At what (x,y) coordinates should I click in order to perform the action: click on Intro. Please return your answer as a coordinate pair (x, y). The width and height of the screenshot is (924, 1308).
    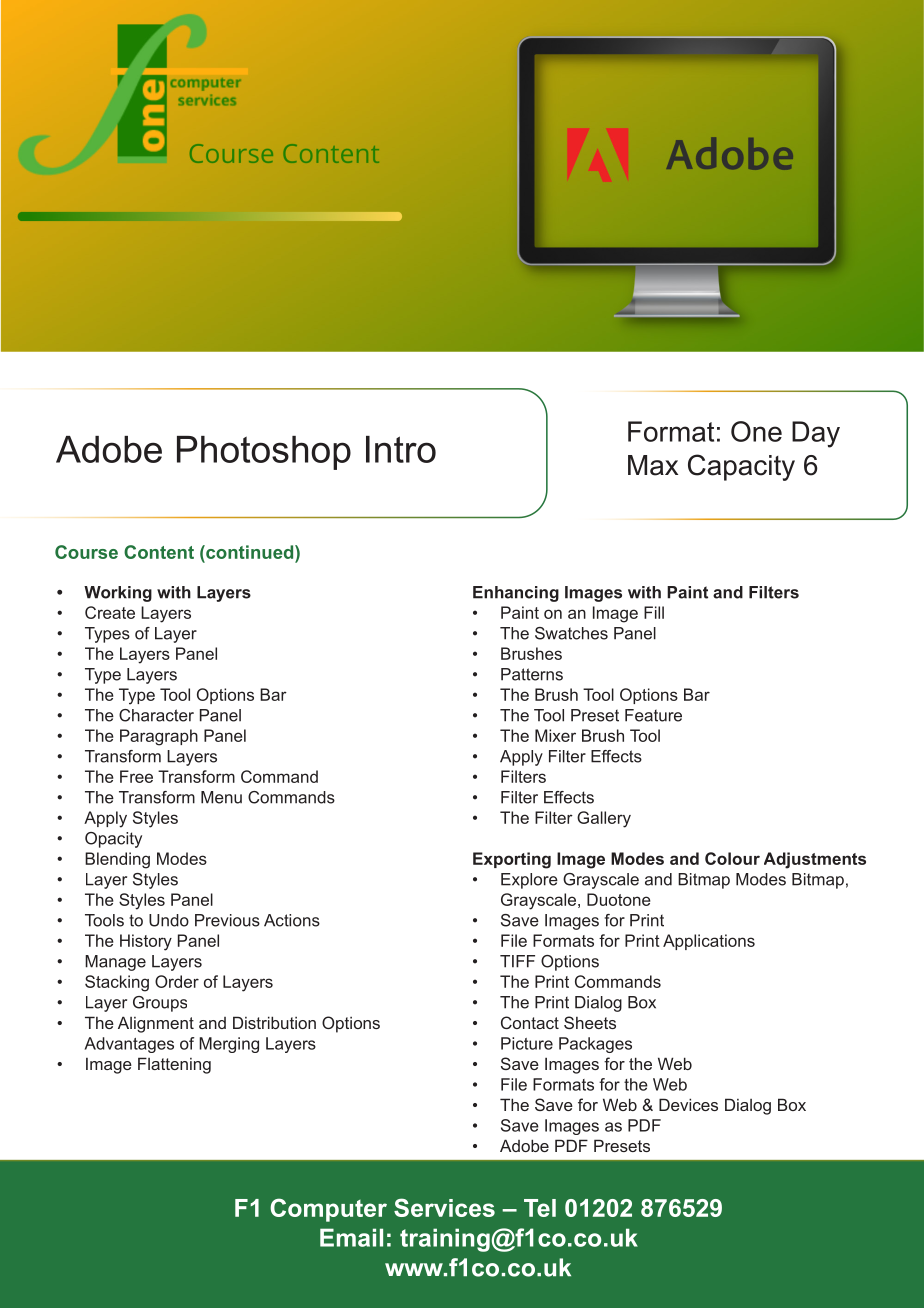
    Looking at the image, I should click on (401, 449).
